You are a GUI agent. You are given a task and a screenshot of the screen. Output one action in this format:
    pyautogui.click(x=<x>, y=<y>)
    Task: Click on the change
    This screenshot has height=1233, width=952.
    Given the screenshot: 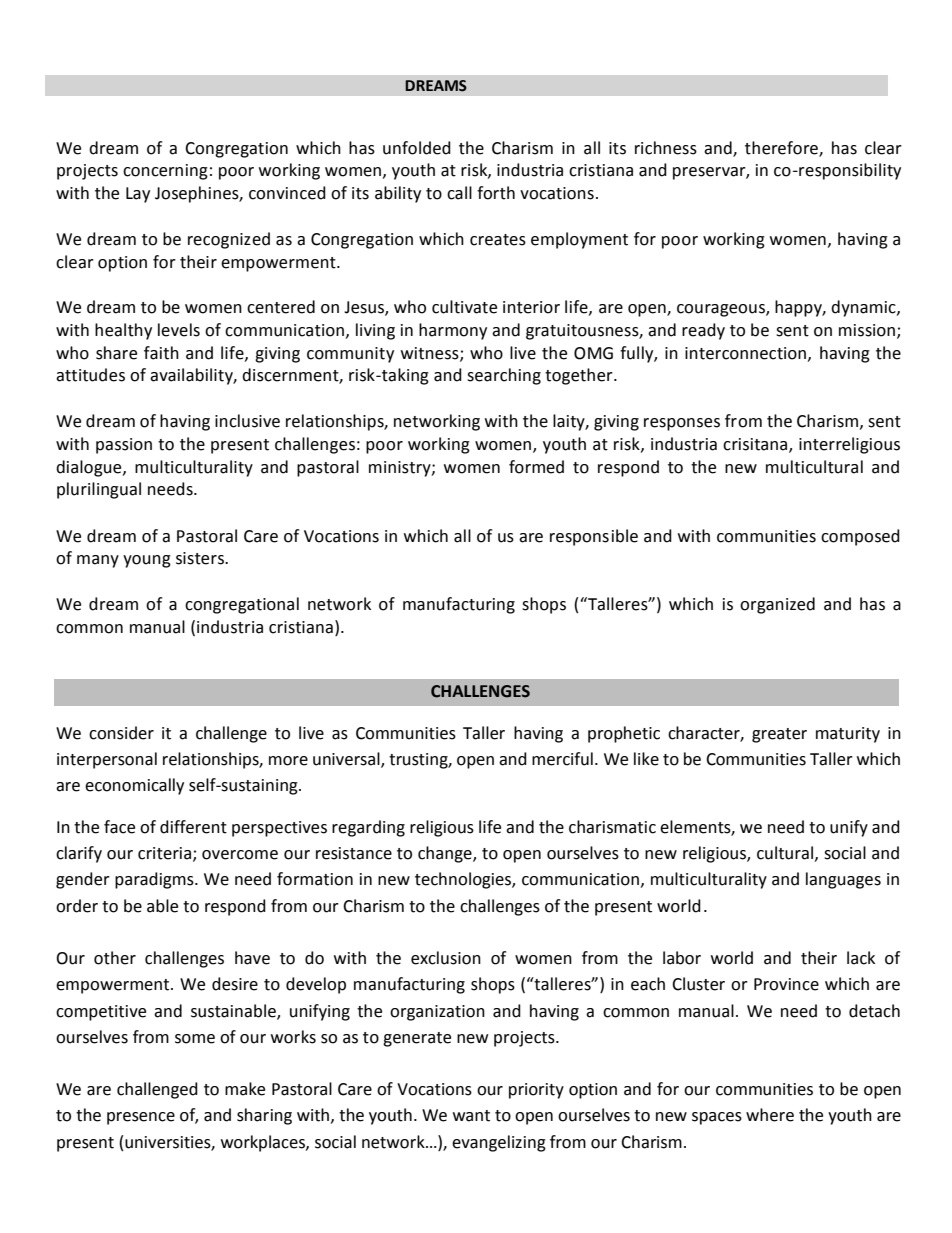 What is the action you would take?
    pyautogui.click(x=446, y=854)
